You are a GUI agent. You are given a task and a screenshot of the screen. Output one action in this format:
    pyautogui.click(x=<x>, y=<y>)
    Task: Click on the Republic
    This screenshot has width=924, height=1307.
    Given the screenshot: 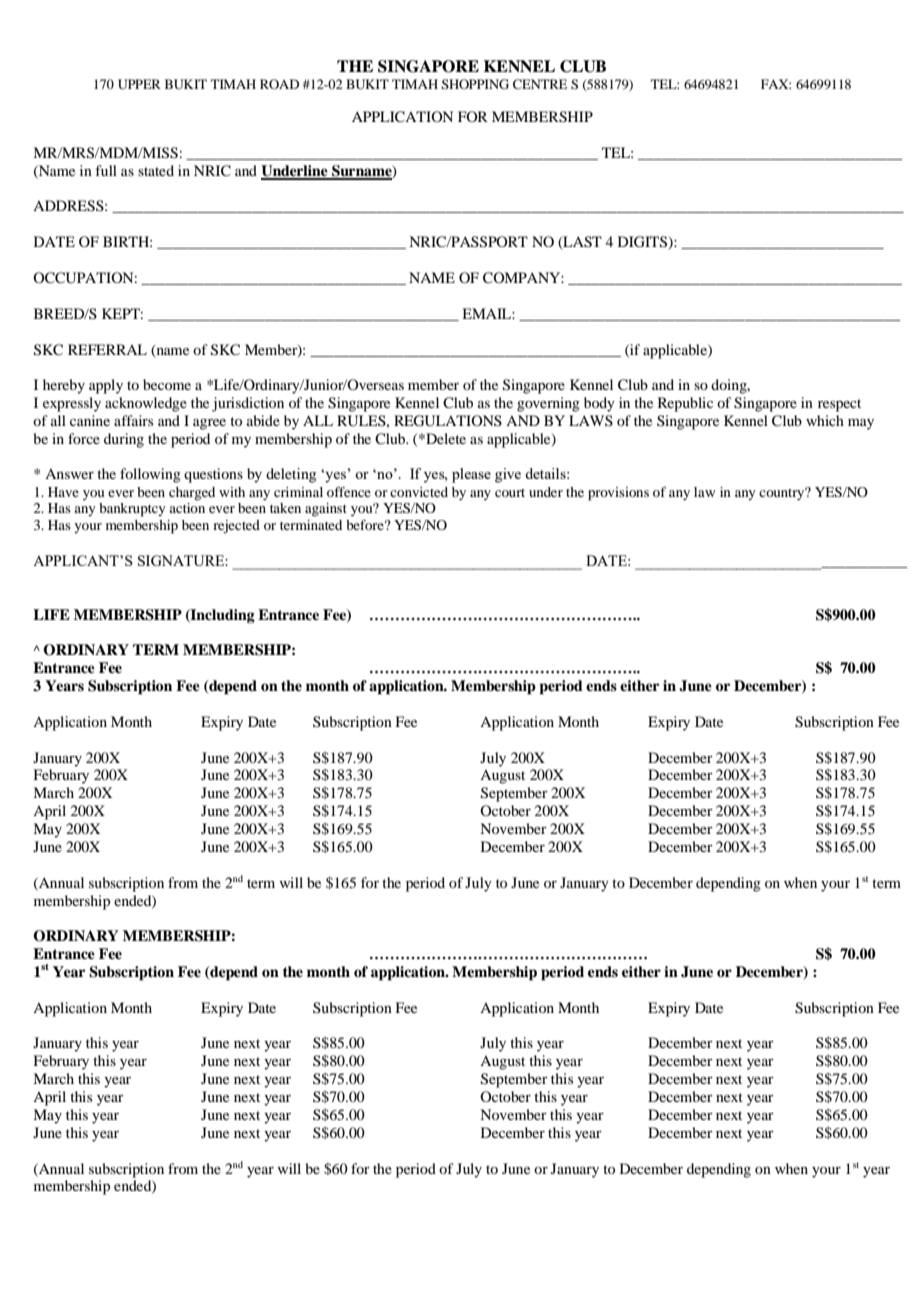 What is the action you would take?
    pyautogui.click(x=685, y=404)
